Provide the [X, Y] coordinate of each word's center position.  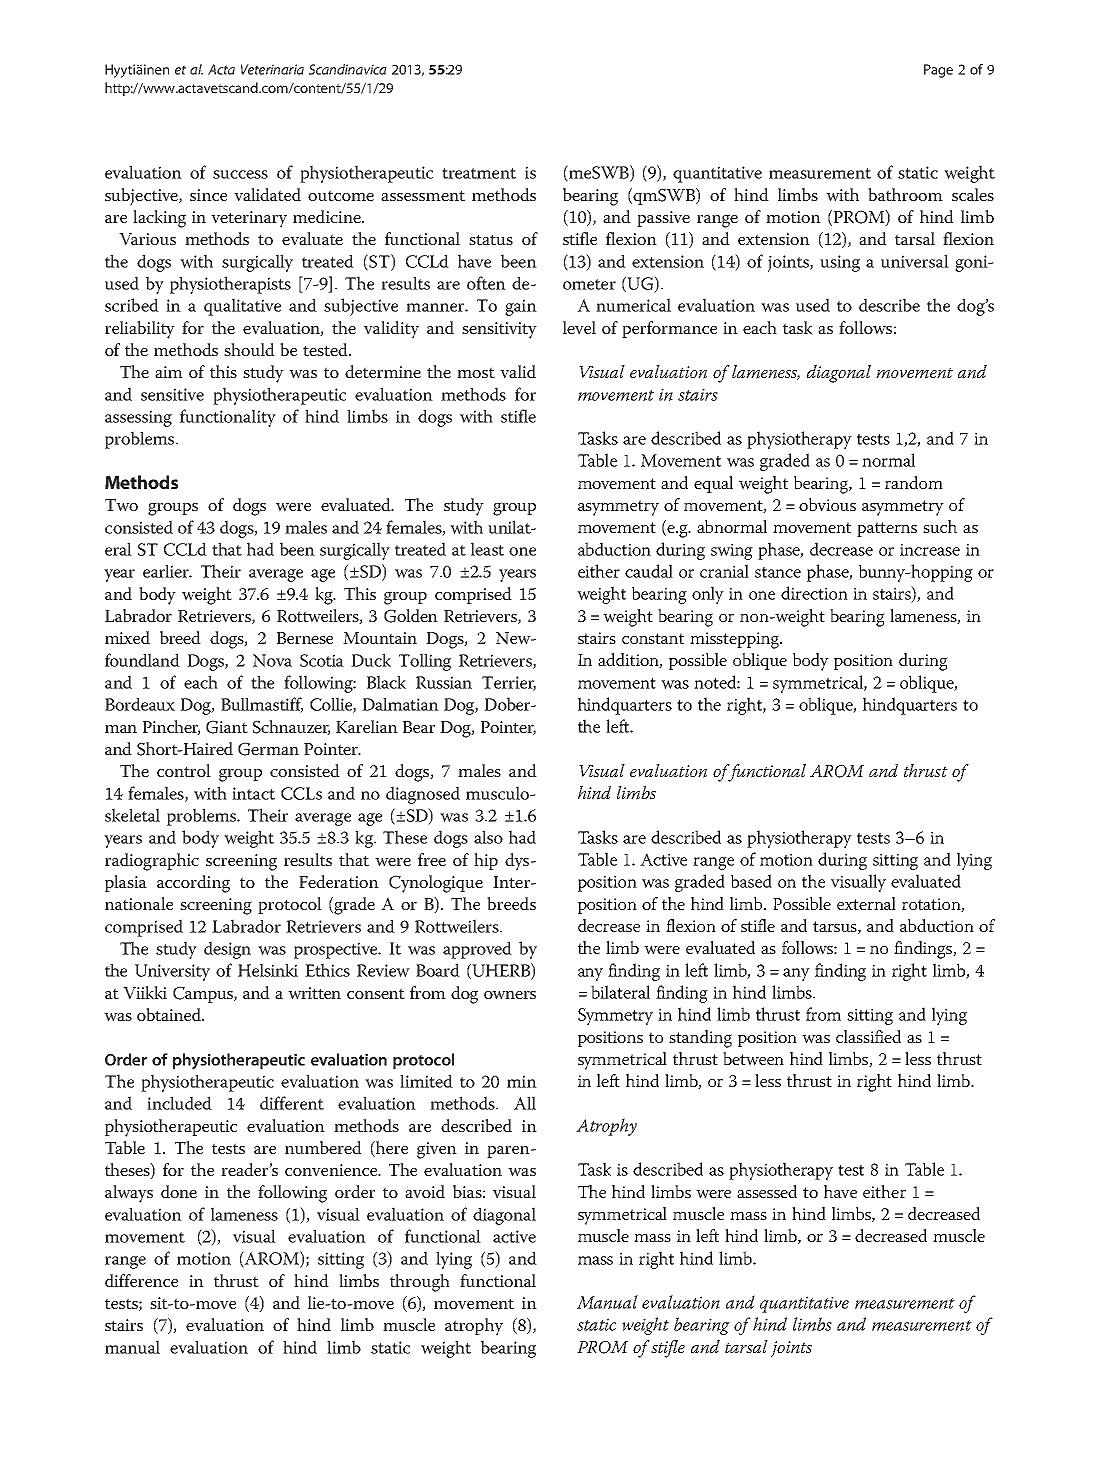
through [420, 1283]
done [179, 1191]
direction [814, 593]
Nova [272, 660]
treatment [479, 173]
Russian [444, 682]
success [240, 174]
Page [938, 71]
